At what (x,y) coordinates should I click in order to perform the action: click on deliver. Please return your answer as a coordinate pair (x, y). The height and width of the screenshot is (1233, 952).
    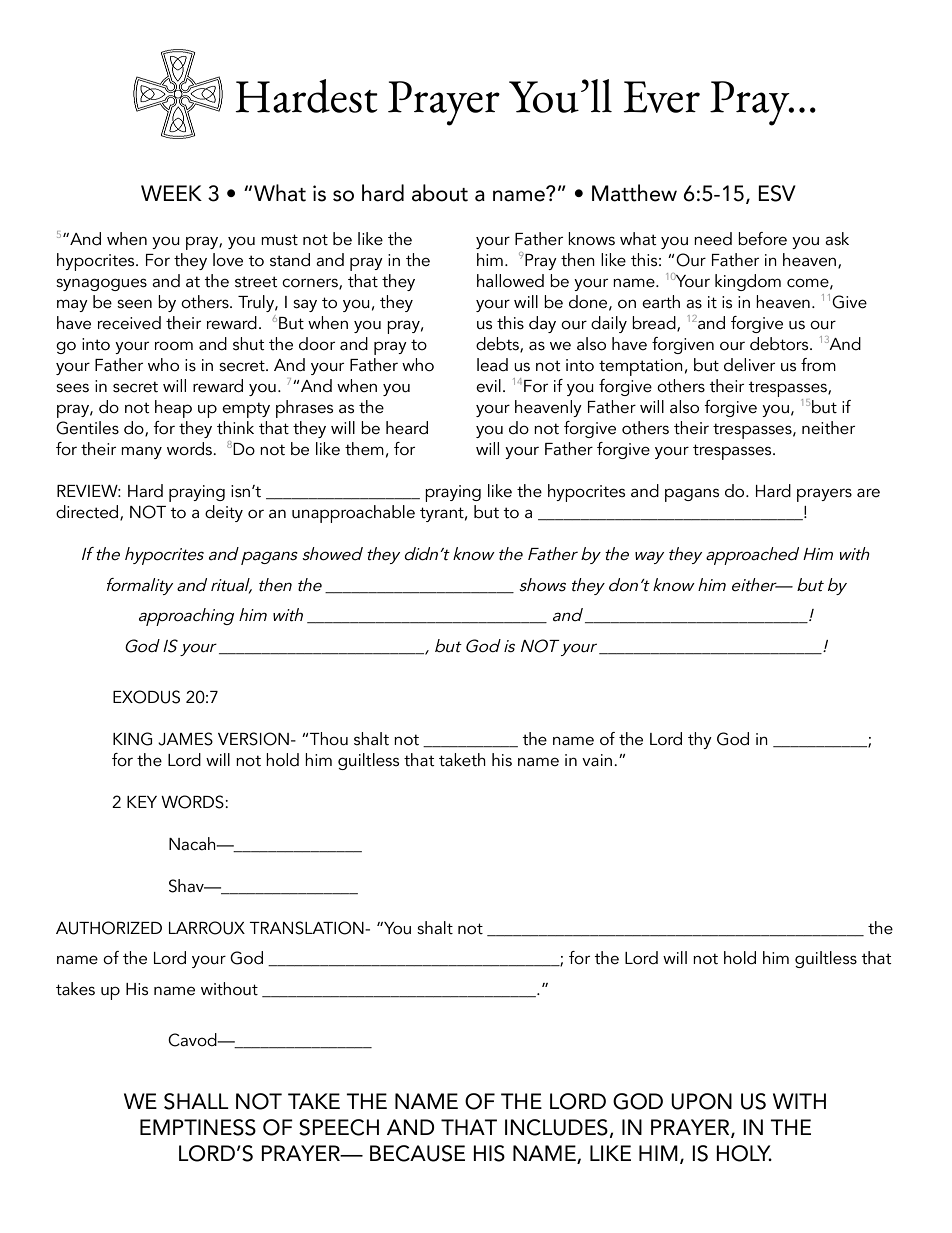
    Looking at the image, I should click on (749, 364).
